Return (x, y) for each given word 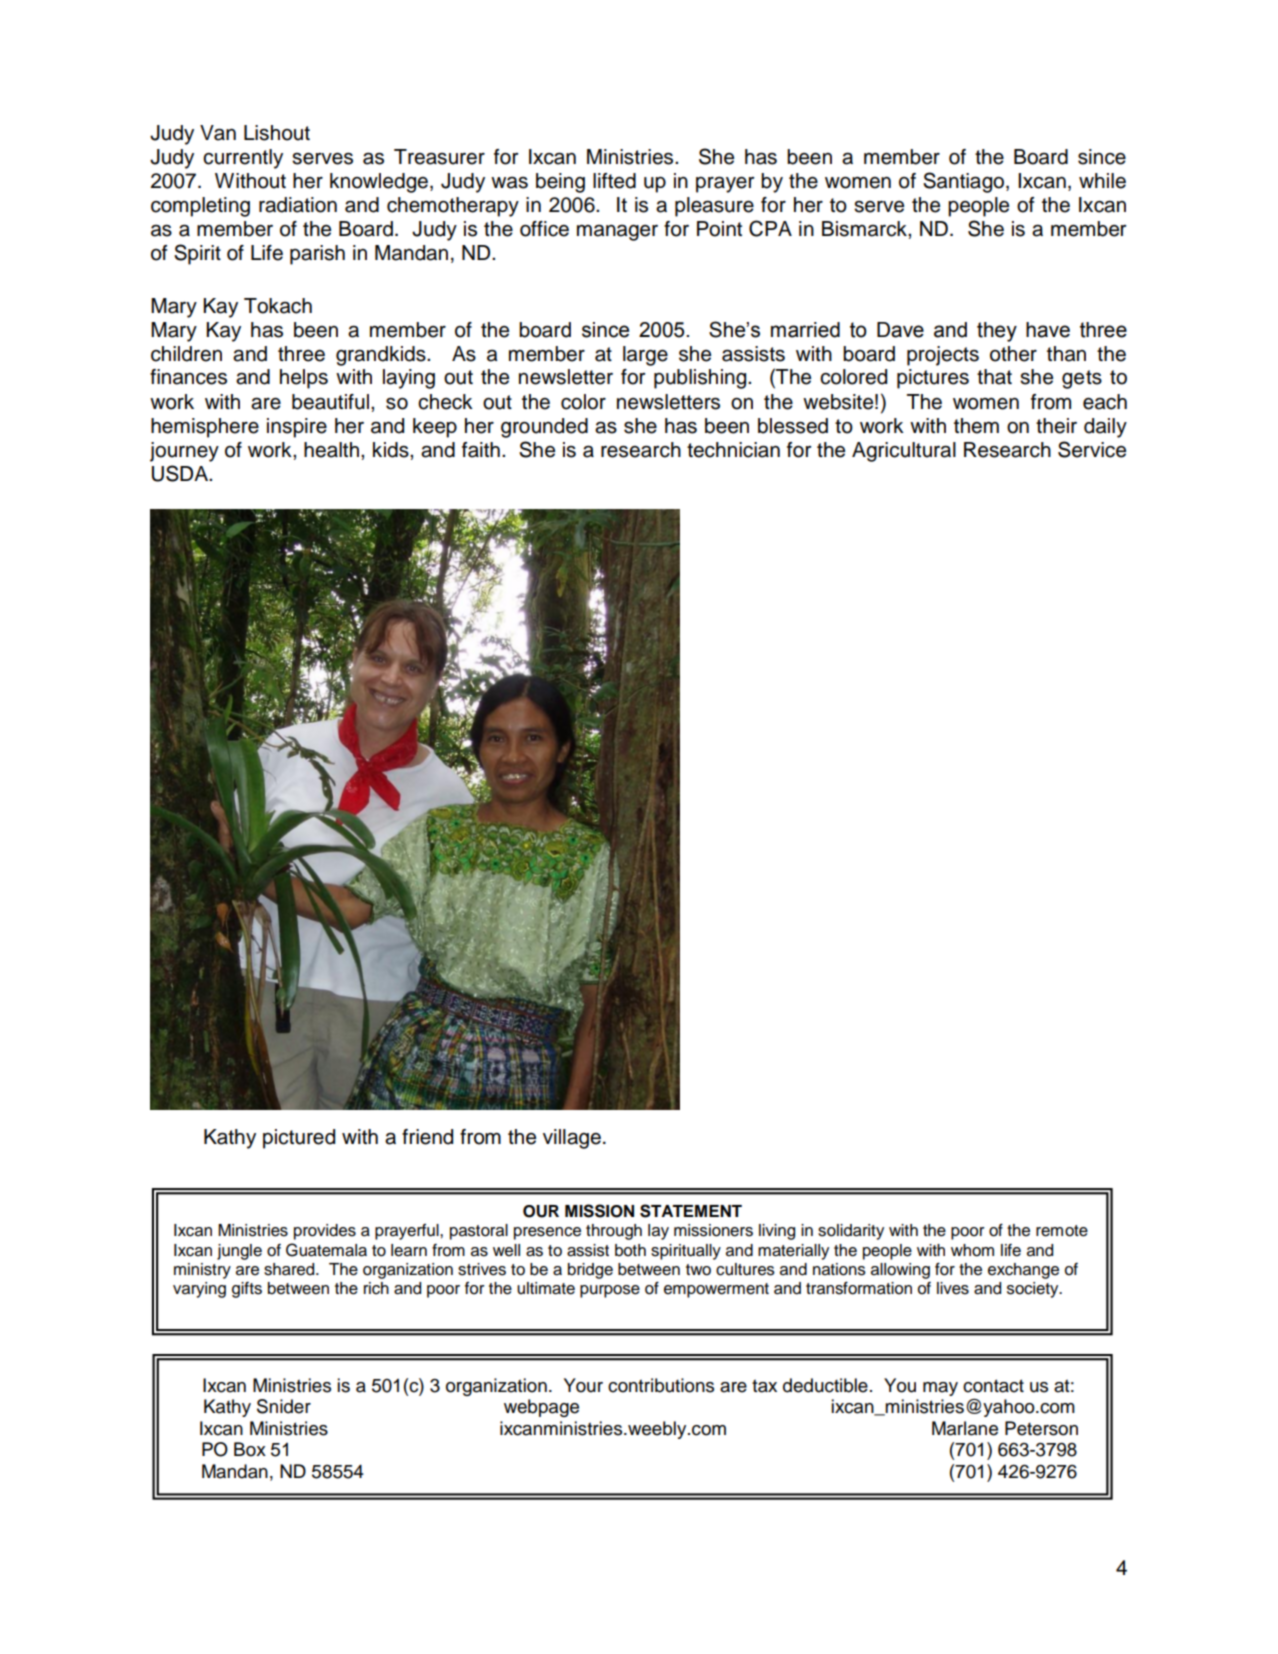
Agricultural (904, 452)
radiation (298, 205)
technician (733, 450)
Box (250, 1449)
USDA (181, 473)
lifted (614, 181)
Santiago (965, 182)
